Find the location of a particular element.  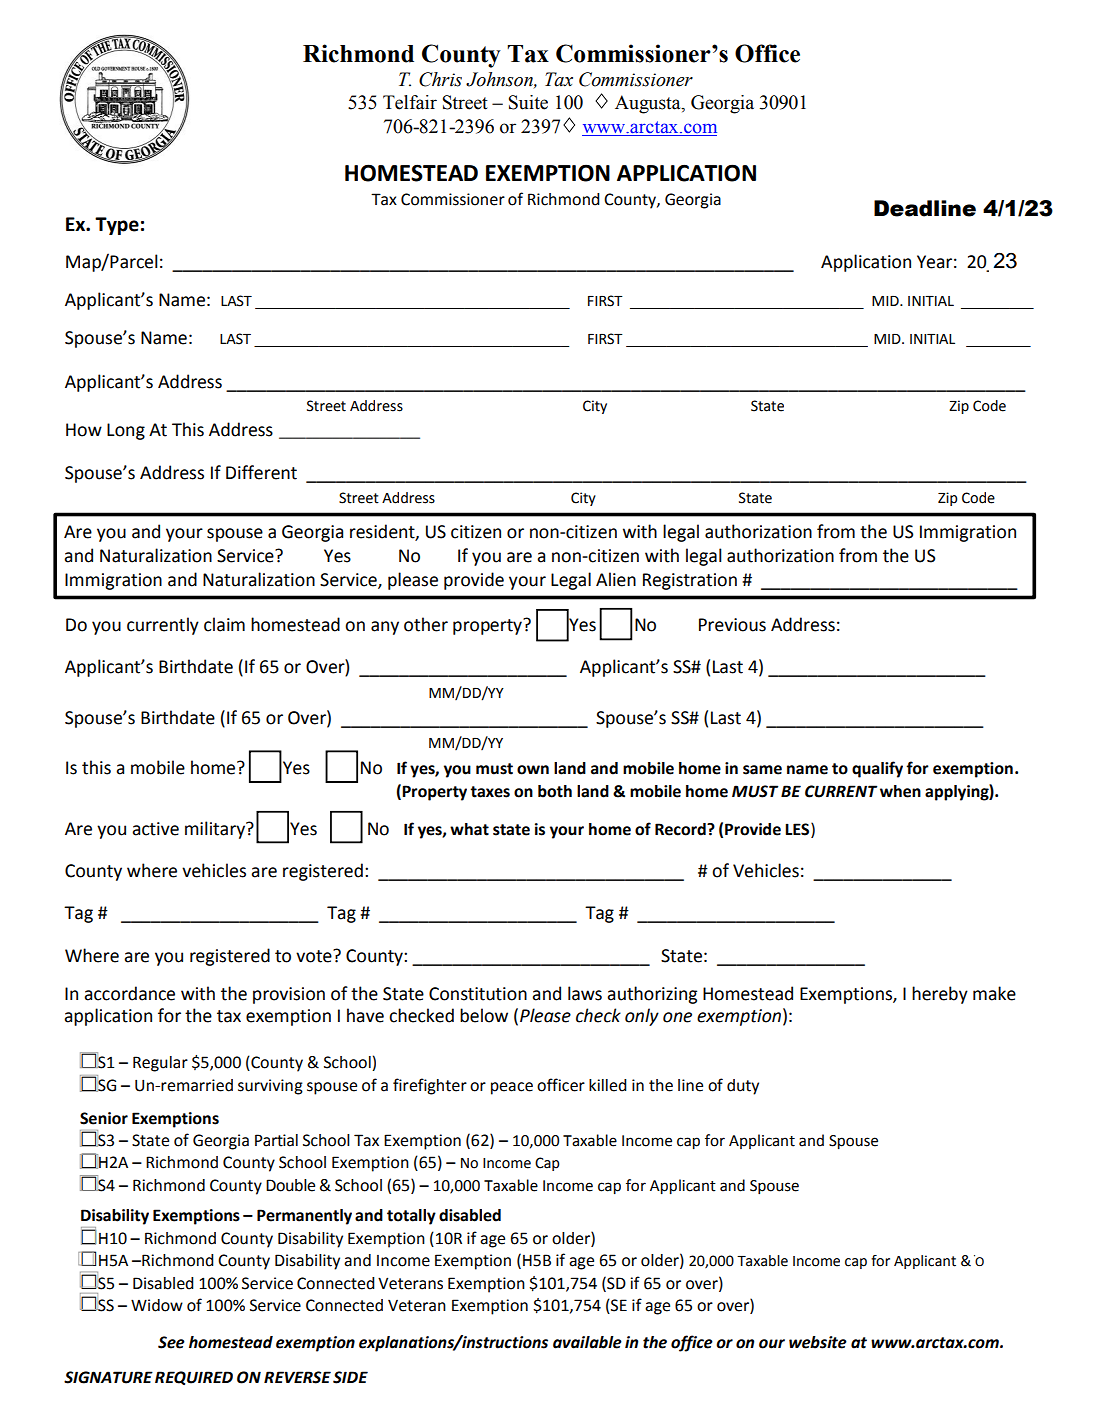

Long is located at coordinates (126, 431).
